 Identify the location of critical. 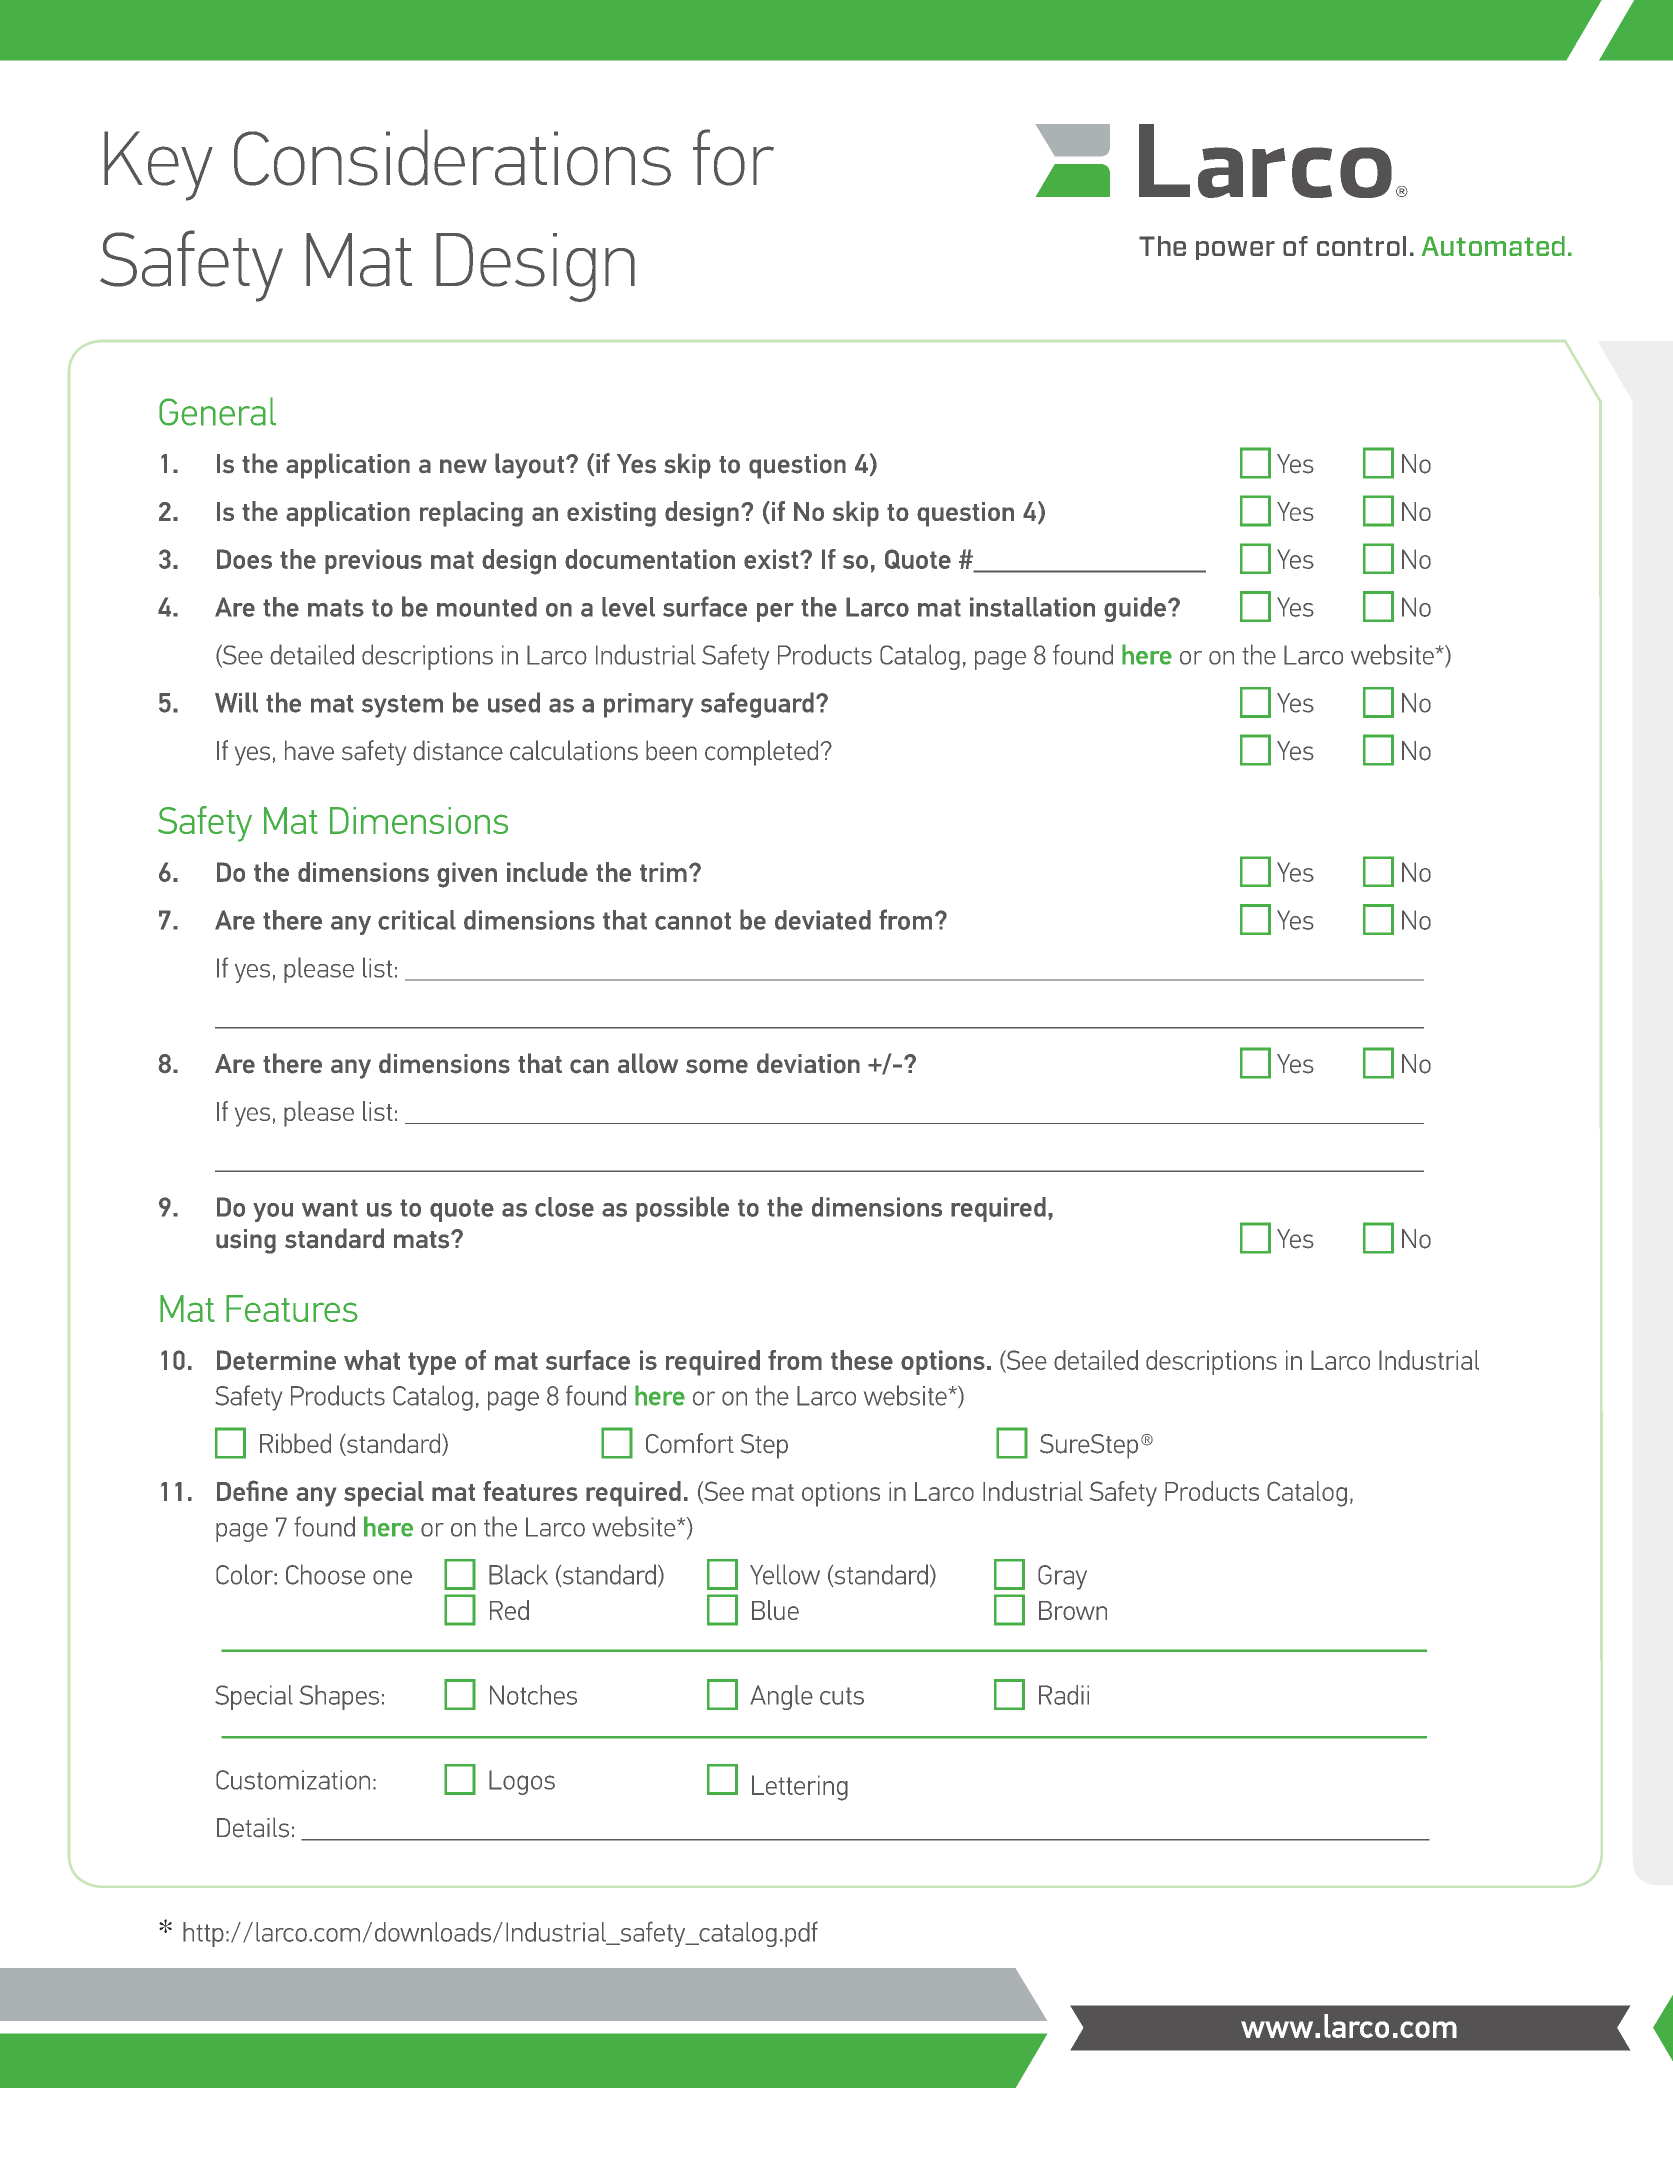
(417, 920).
